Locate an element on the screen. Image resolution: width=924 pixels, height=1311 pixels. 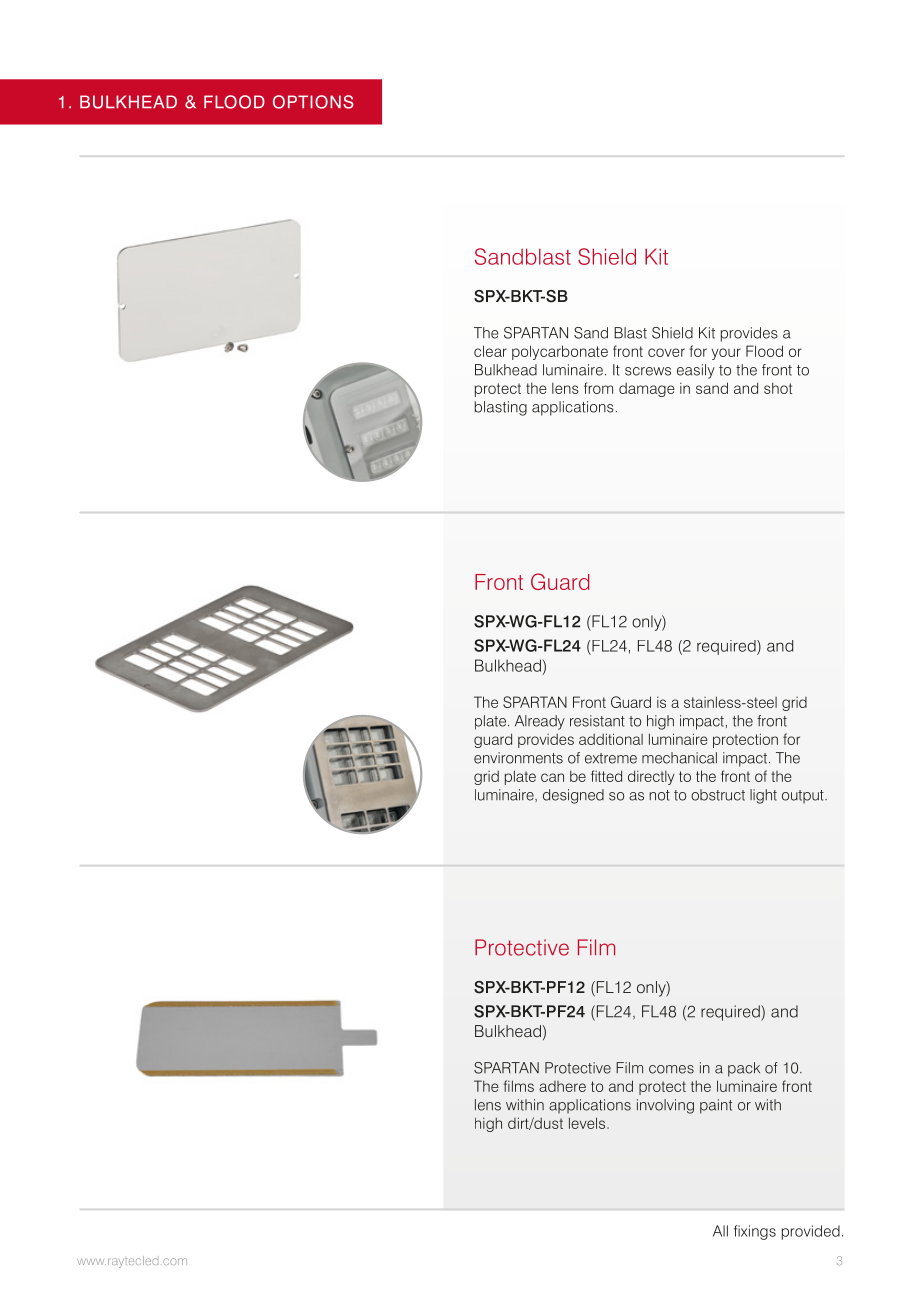
Already is located at coordinates (540, 722).
